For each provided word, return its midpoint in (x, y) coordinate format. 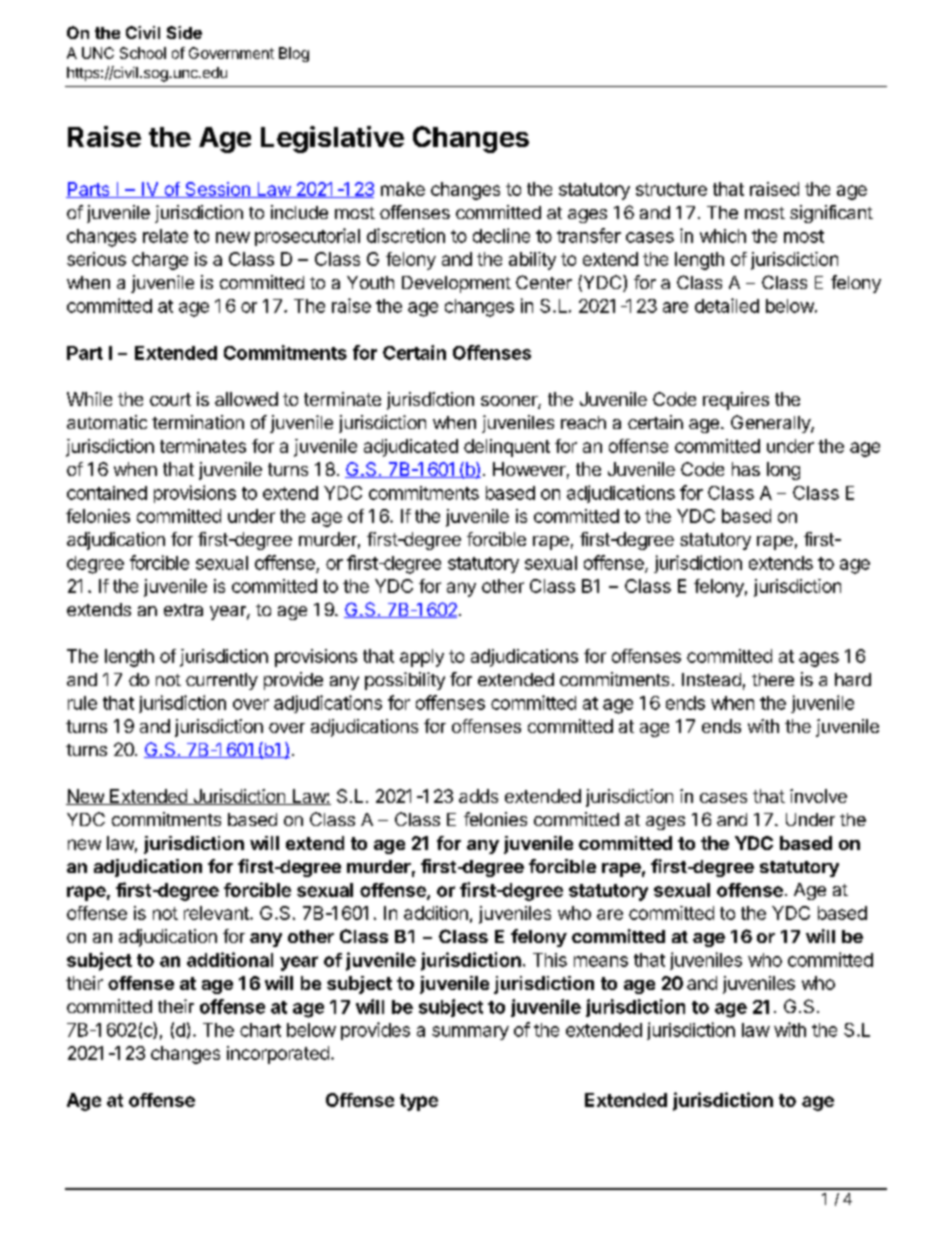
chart (260, 1030)
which (723, 236)
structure (671, 189)
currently (222, 681)
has (746, 469)
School (143, 53)
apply (422, 658)
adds (478, 796)
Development (456, 284)
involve (818, 796)
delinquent (507, 448)
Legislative (332, 139)
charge (160, 261)
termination (198, 422)
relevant (217, 913)
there (773, 679)
